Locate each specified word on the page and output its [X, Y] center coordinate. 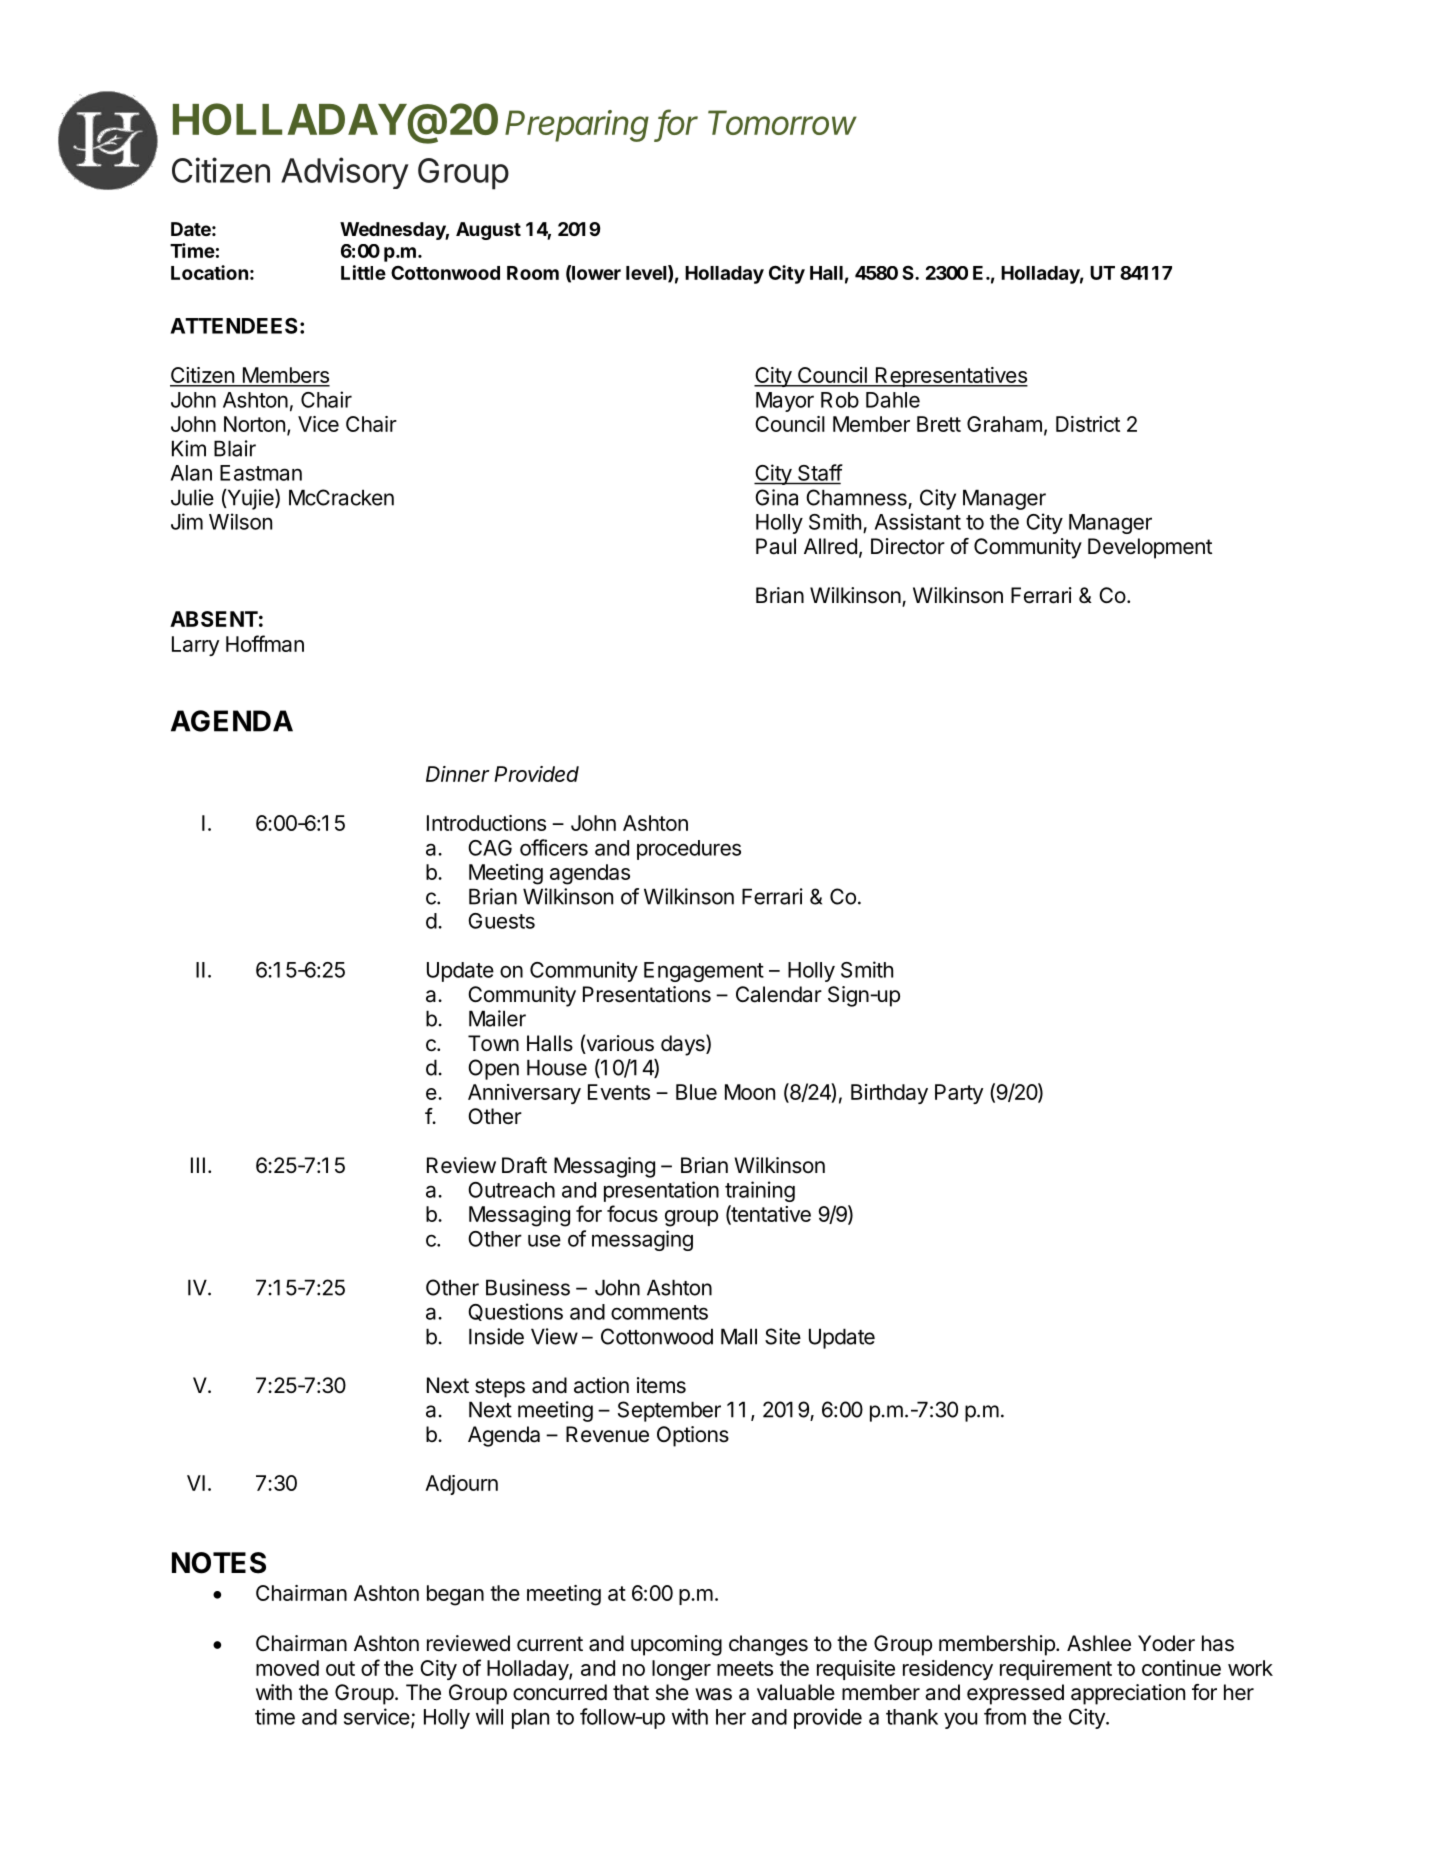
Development [1150, 548]
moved [287, 1668]
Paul [776, 546]
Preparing [577, 126]
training [760, 1191]
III [198, 1165]
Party [959, 1094]
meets [745, 1668]
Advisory [345, 173]
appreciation [1128, 1694]
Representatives [950, 377]
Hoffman [265, 643]
